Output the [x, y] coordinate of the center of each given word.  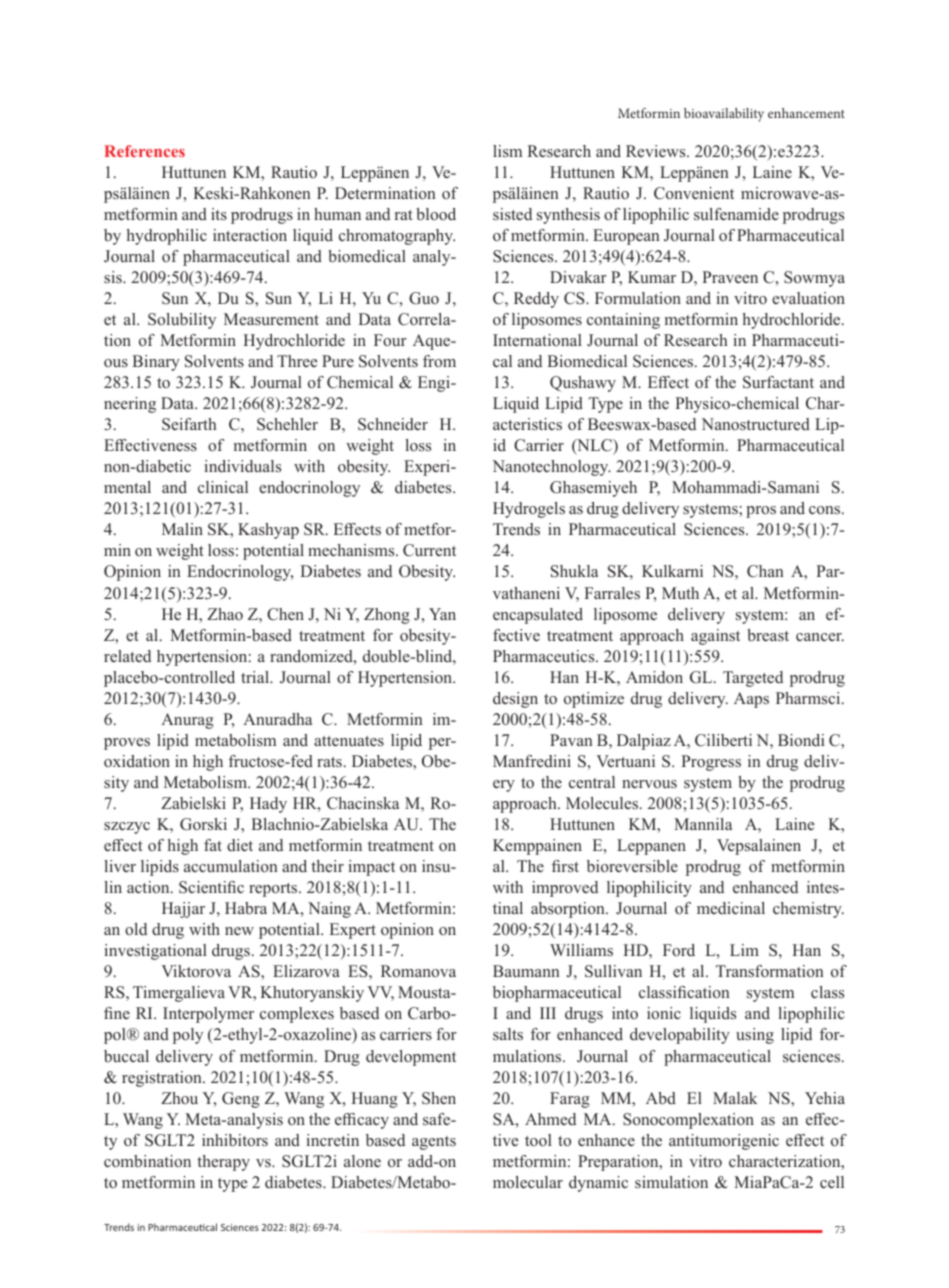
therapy [223, 1163]
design [515, 700]
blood [436, 214]
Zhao [225, 614]
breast [768, 635]
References [144, 151]
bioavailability [724, 115]
